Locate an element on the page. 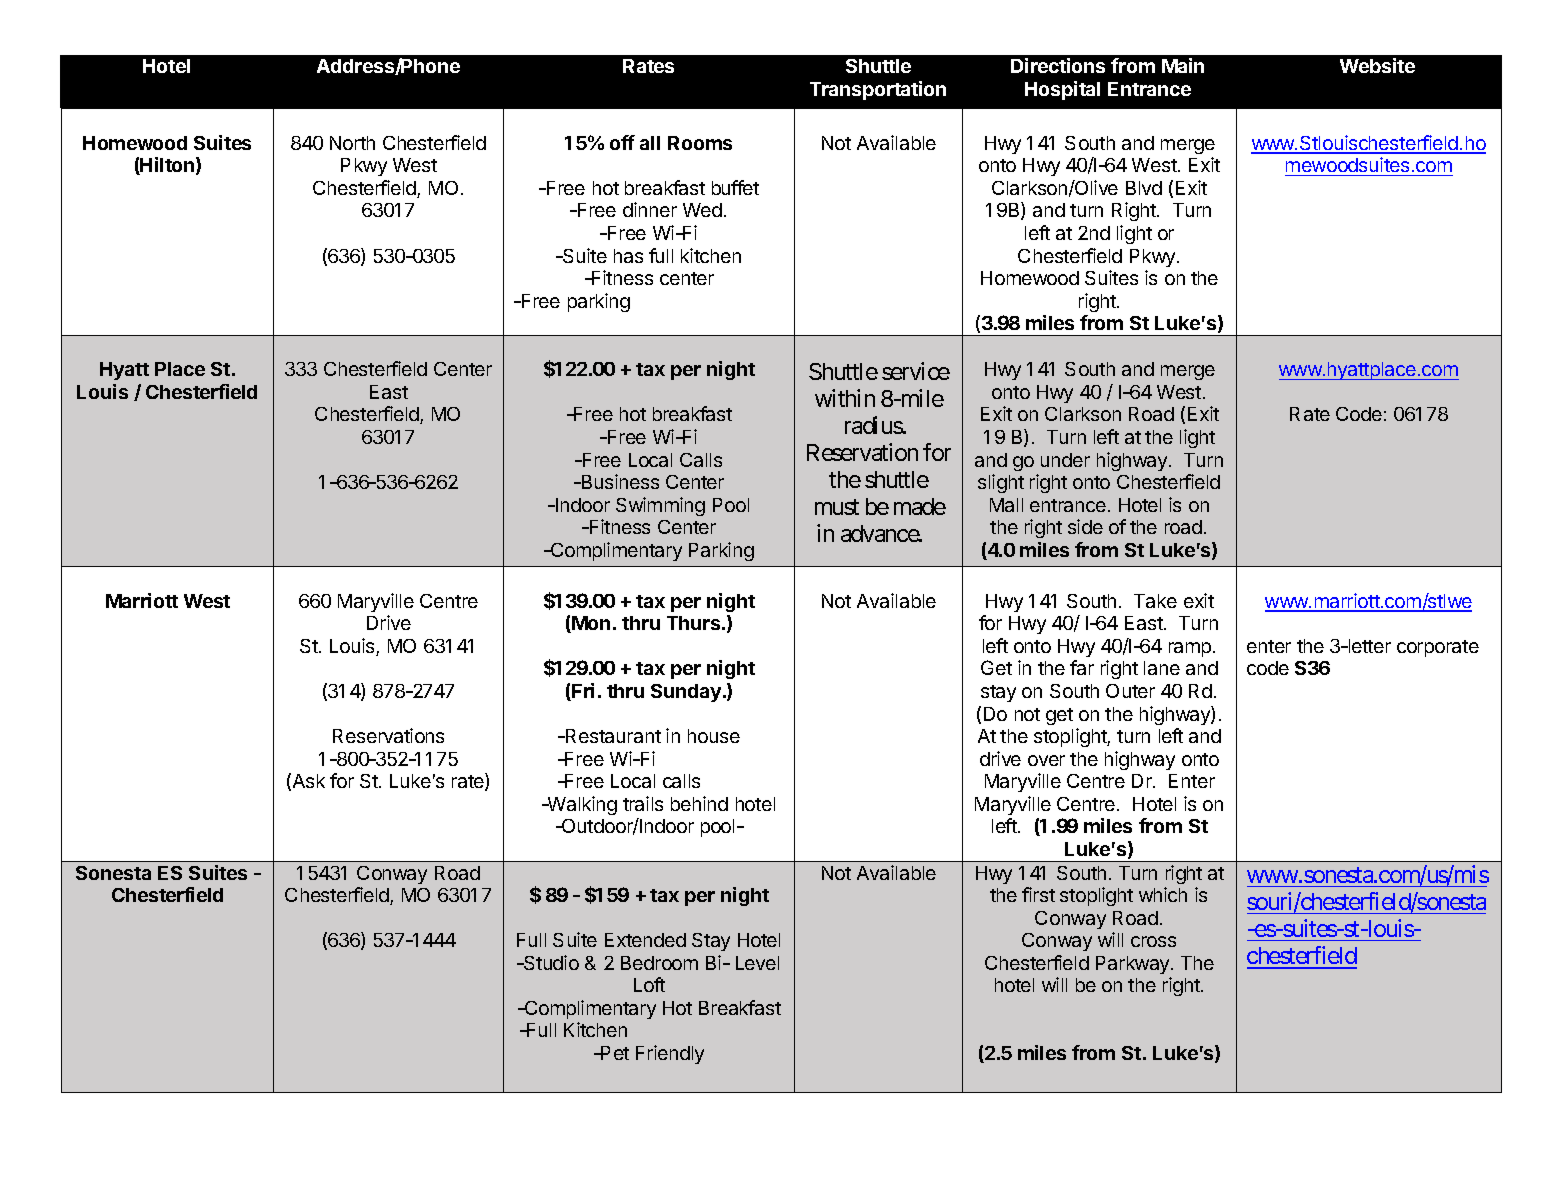 The width and height of the image is (1554, 1201). Business is located at coordinates (619, 481).
